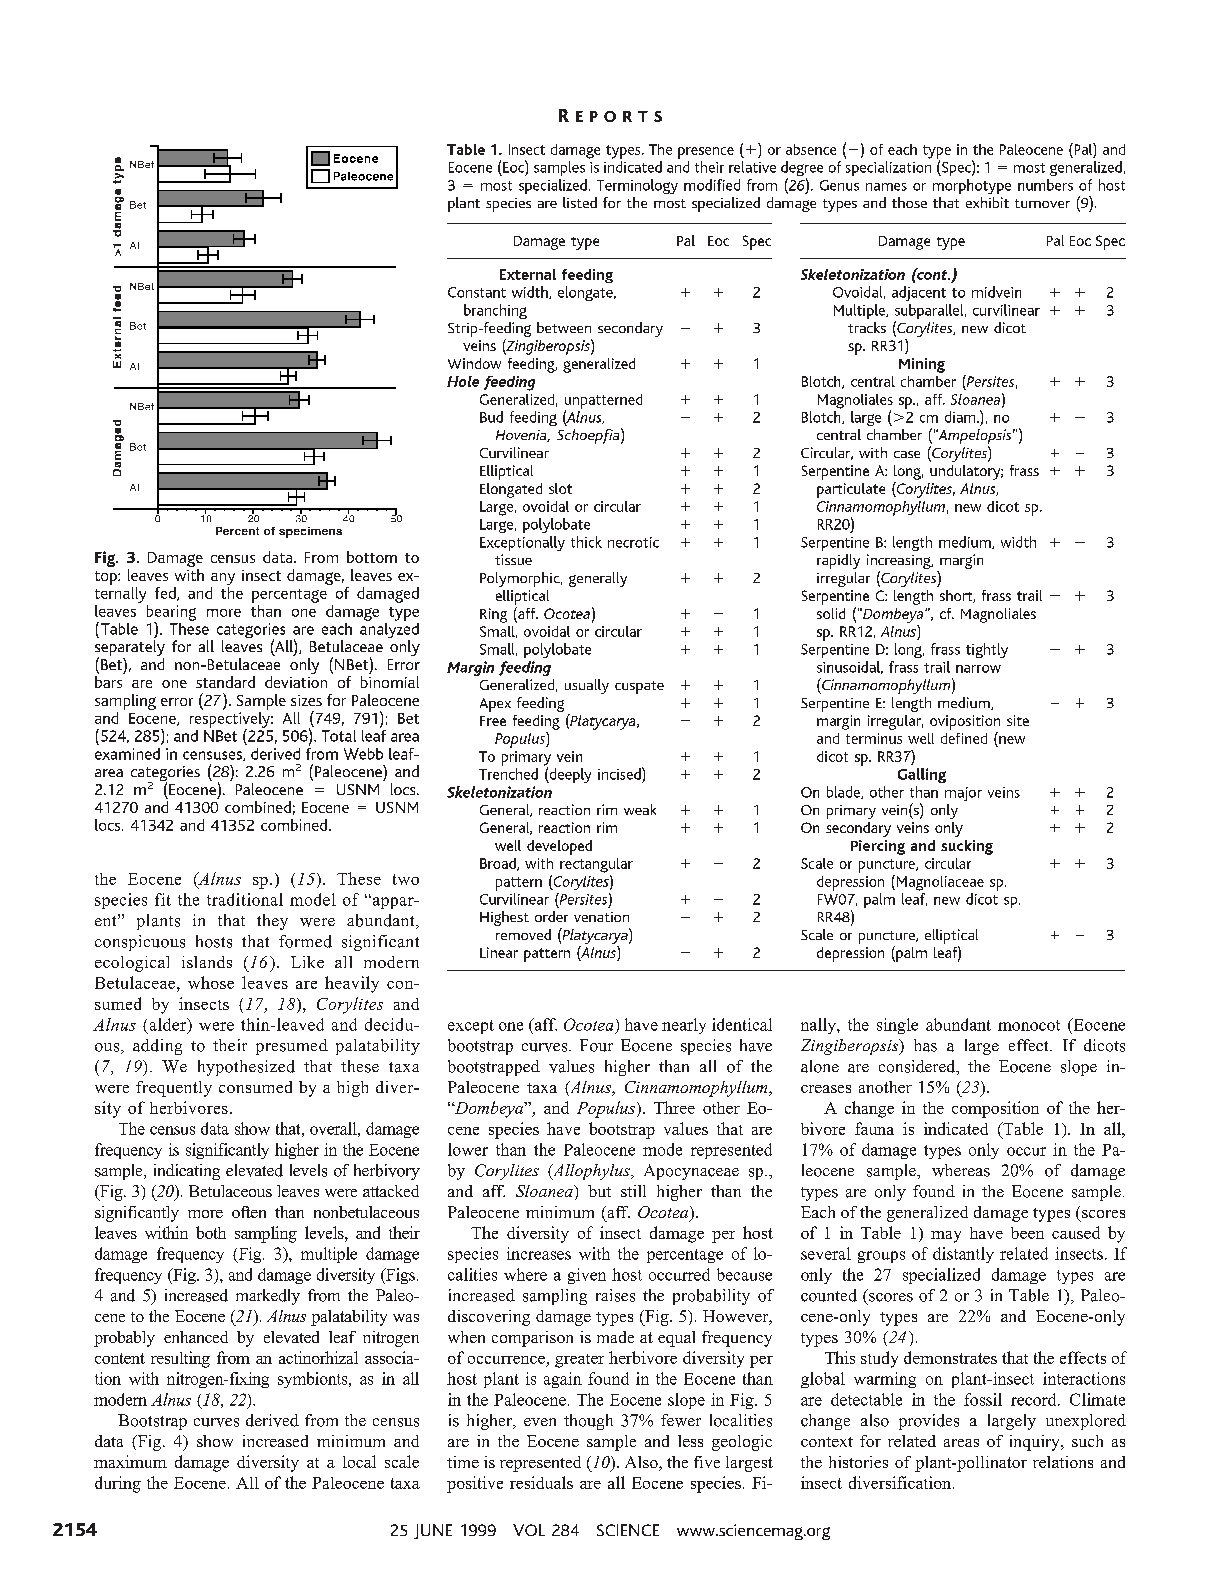 The height and width of the screenshot is (1571, 1214). Describe the element at coordinates (477, 292) in the screenshot. I see `Constant` at that location.
